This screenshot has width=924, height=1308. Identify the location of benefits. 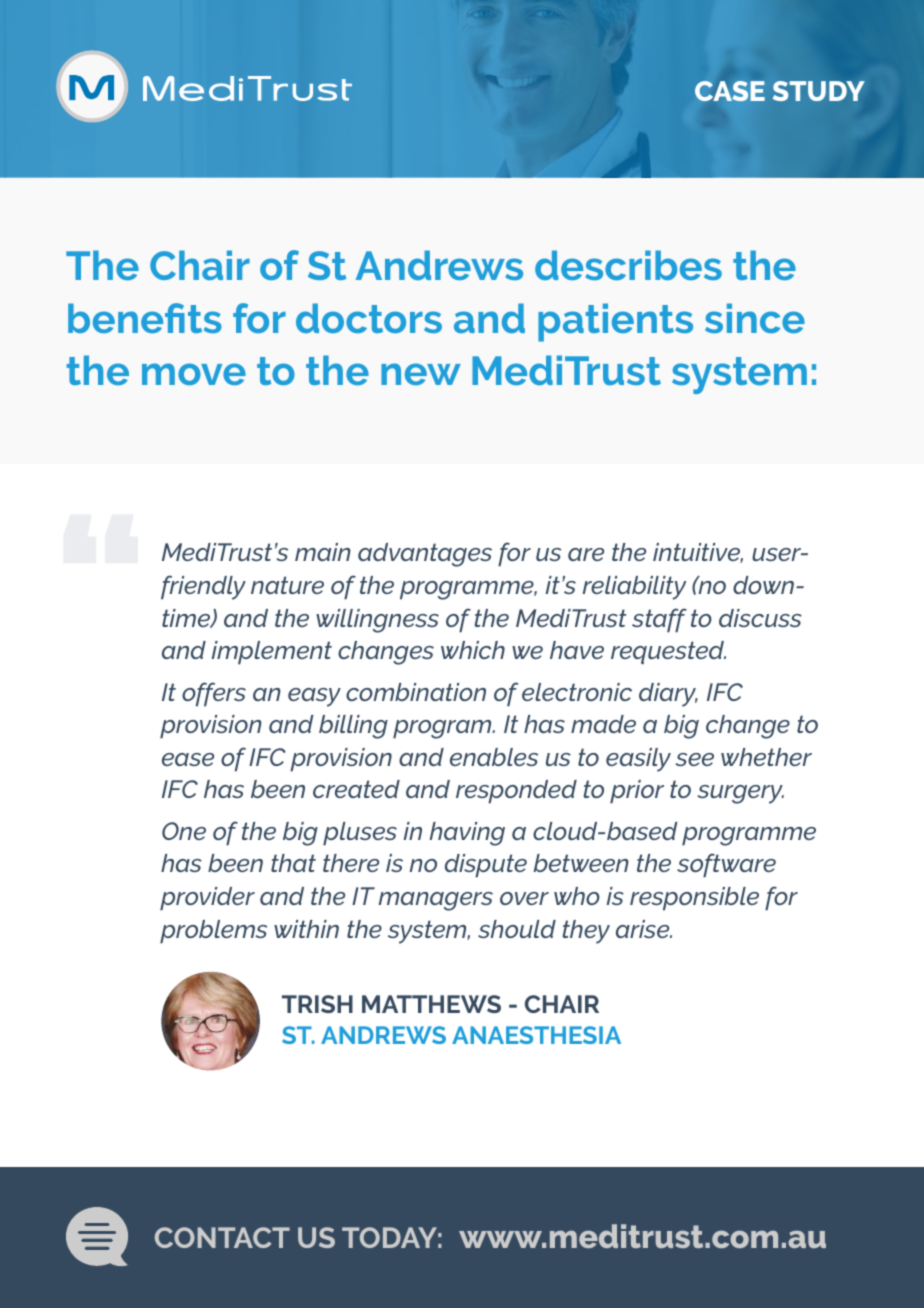
(145, 318).
